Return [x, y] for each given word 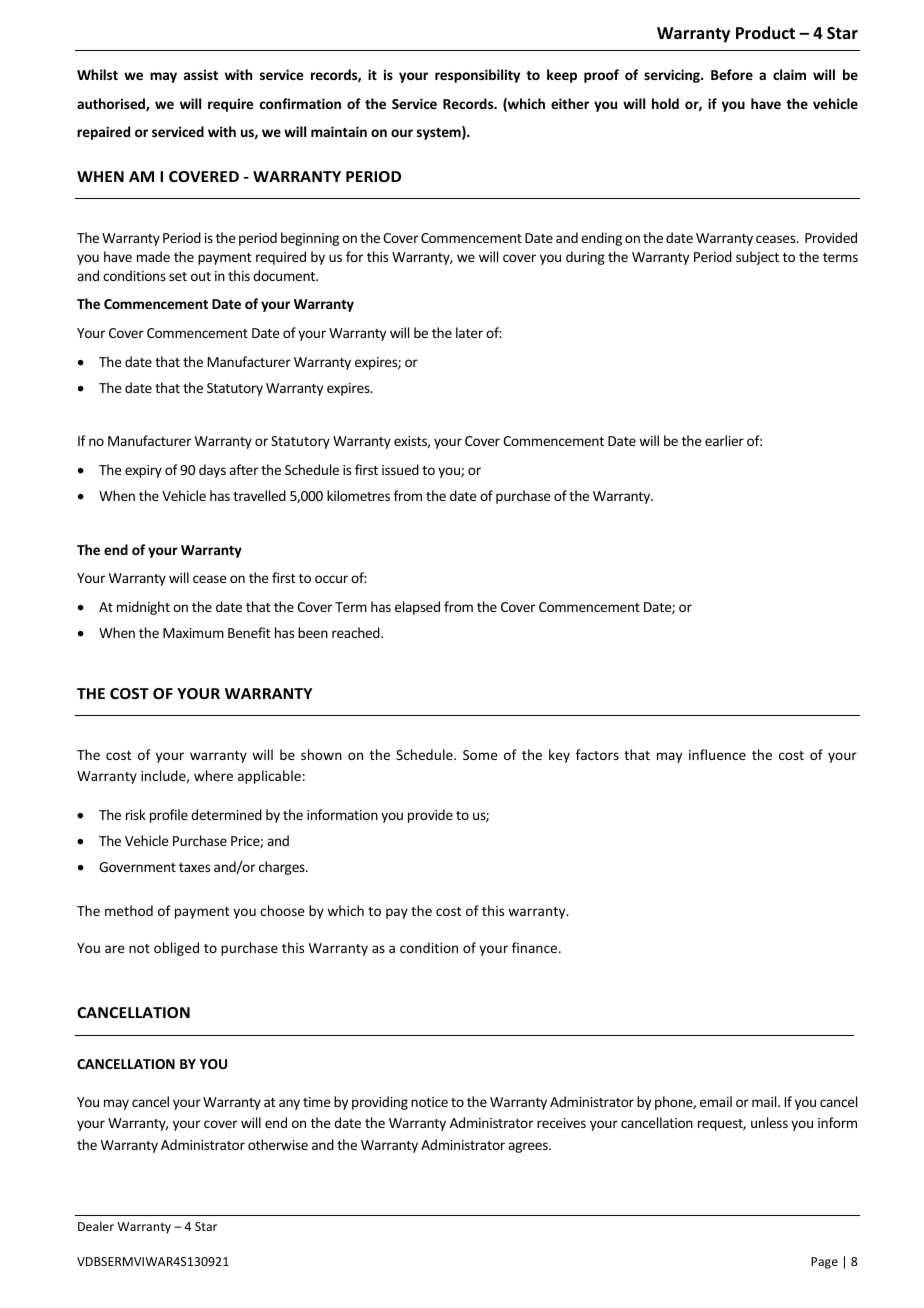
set [178, 276]
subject [757, 258]
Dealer [96, 1226]
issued [400, 469]
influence [717, 754]
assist [201, 74]
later [469, 332]
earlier [724, 440]
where [213, 775]
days [212, 471]
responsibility [477, 76]
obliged [176, 949]
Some [480, 755]
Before [732, 74]
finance [536, 947]
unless [769, 1122]
